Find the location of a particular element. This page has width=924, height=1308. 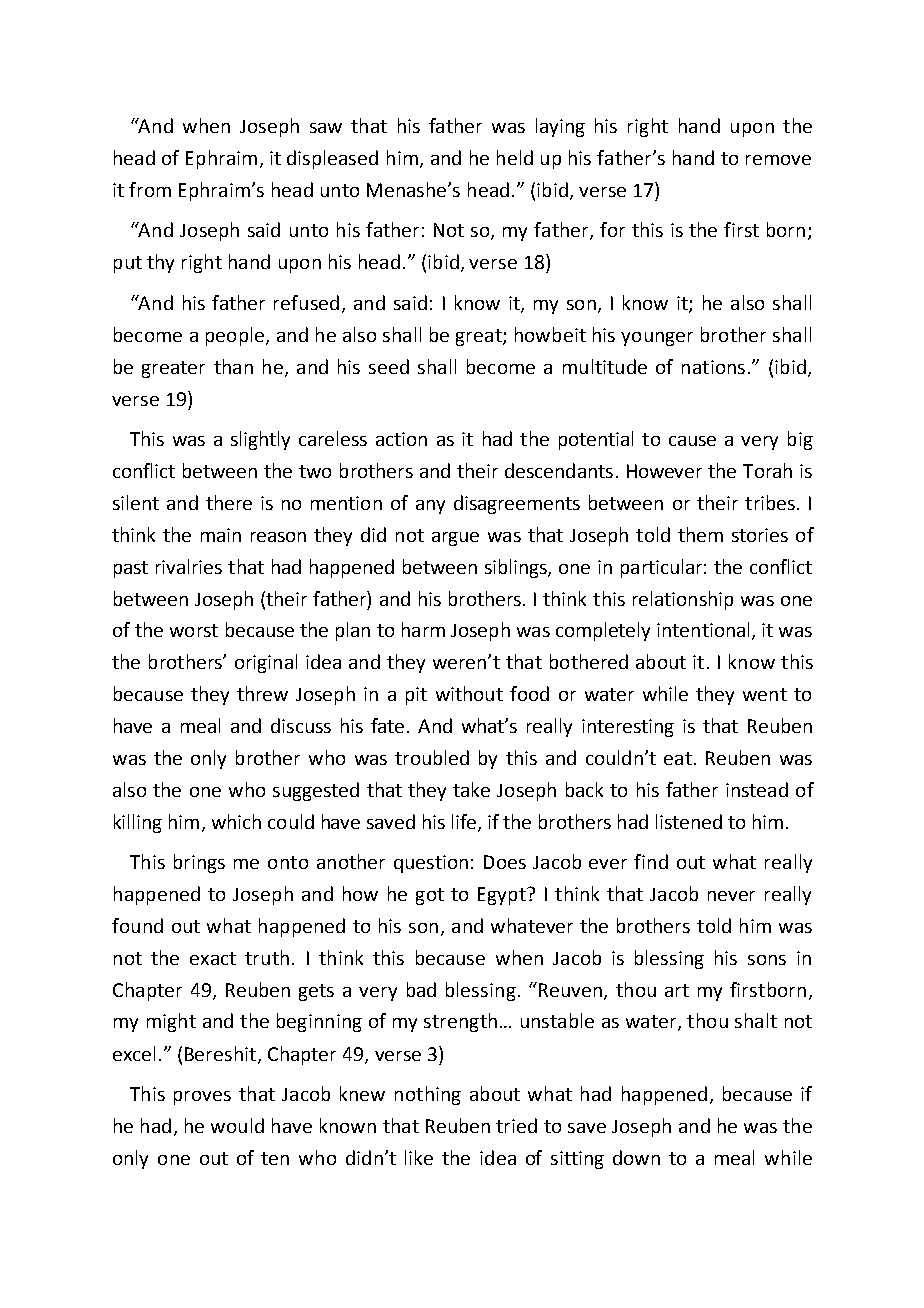

tried is located at coordinates (516, 1125).
